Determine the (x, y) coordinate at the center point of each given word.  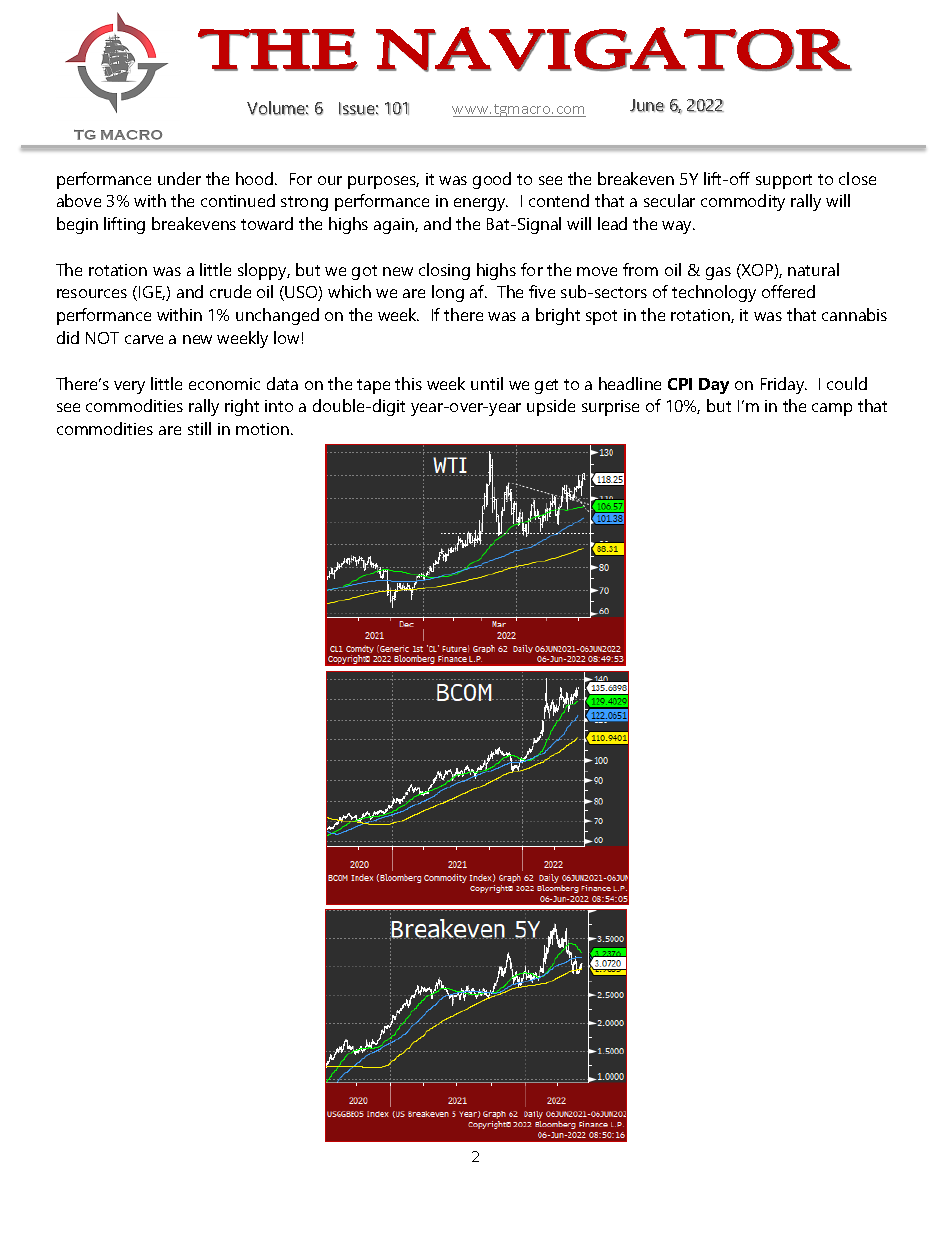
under (179, 178)
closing (444, 271)
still (199, 428)
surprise (610, 408)
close (857, 178)
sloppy (264, 271)
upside (551, 407)
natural (813, 269)
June (647, 105)
